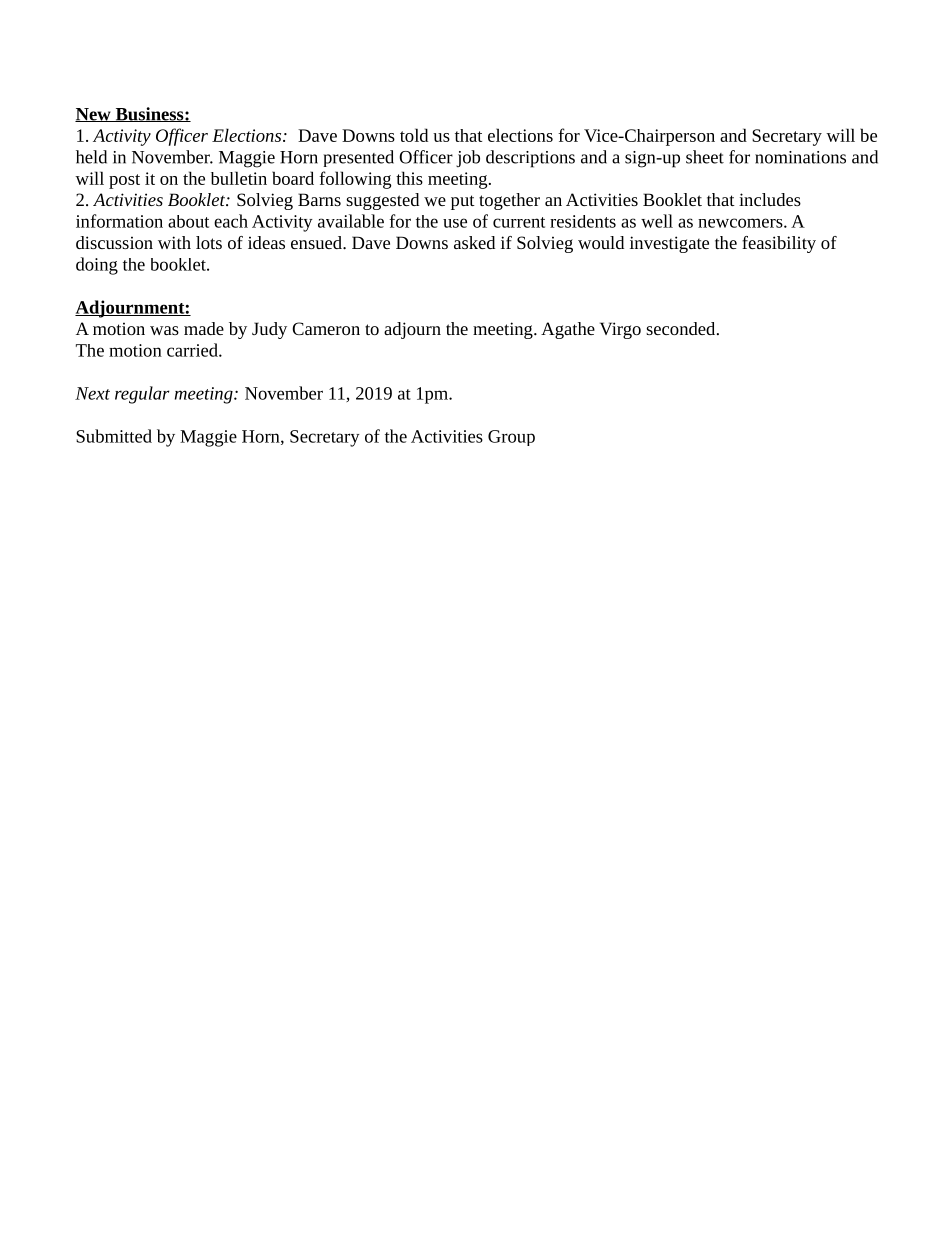 This screenshot has width=952, height=1233. Describe the element at coordinates (414, 135) in the screenshot. I see `told` at that location.
